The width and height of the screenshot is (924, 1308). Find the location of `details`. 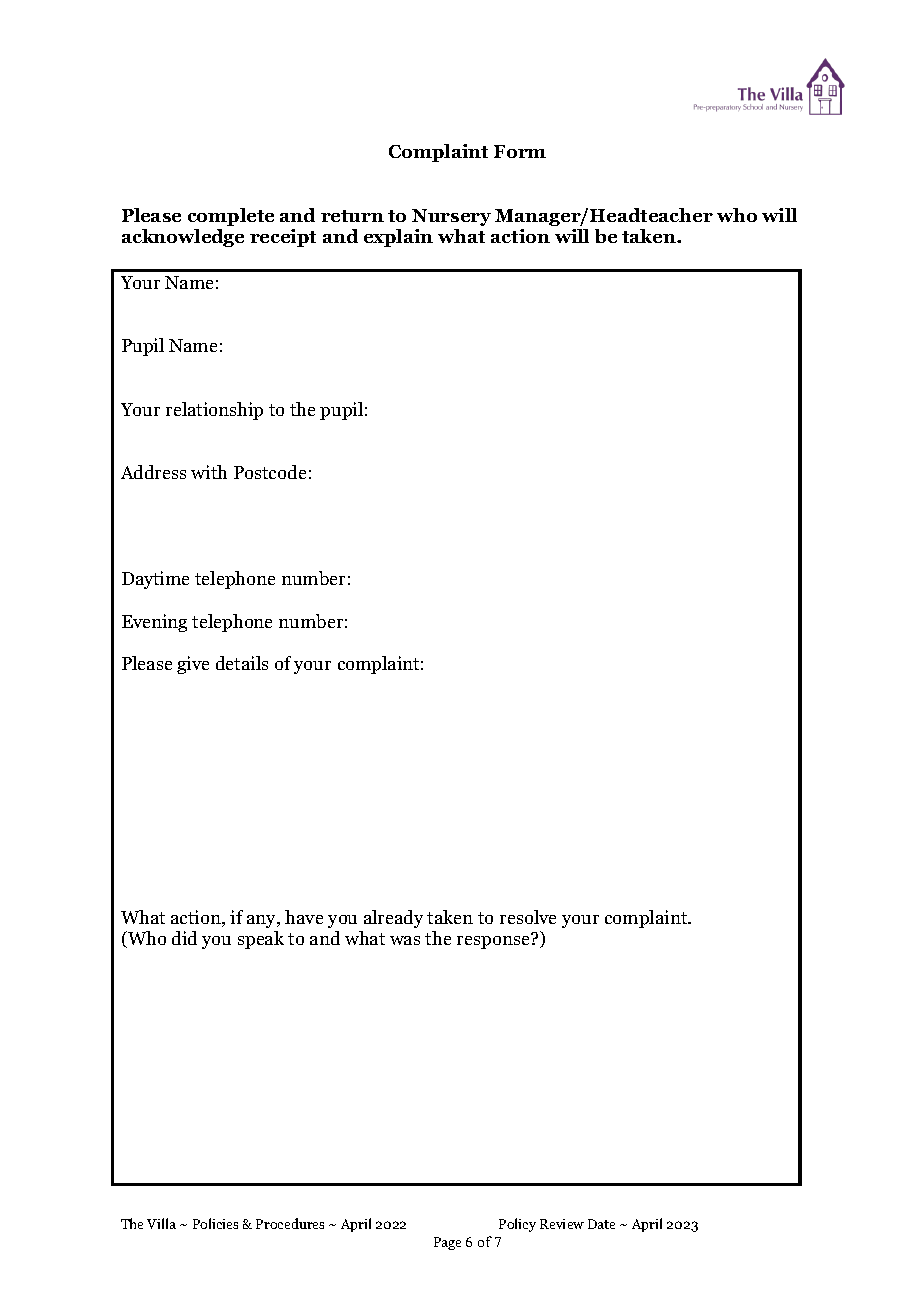

details is located at coordinates (242, 663).
